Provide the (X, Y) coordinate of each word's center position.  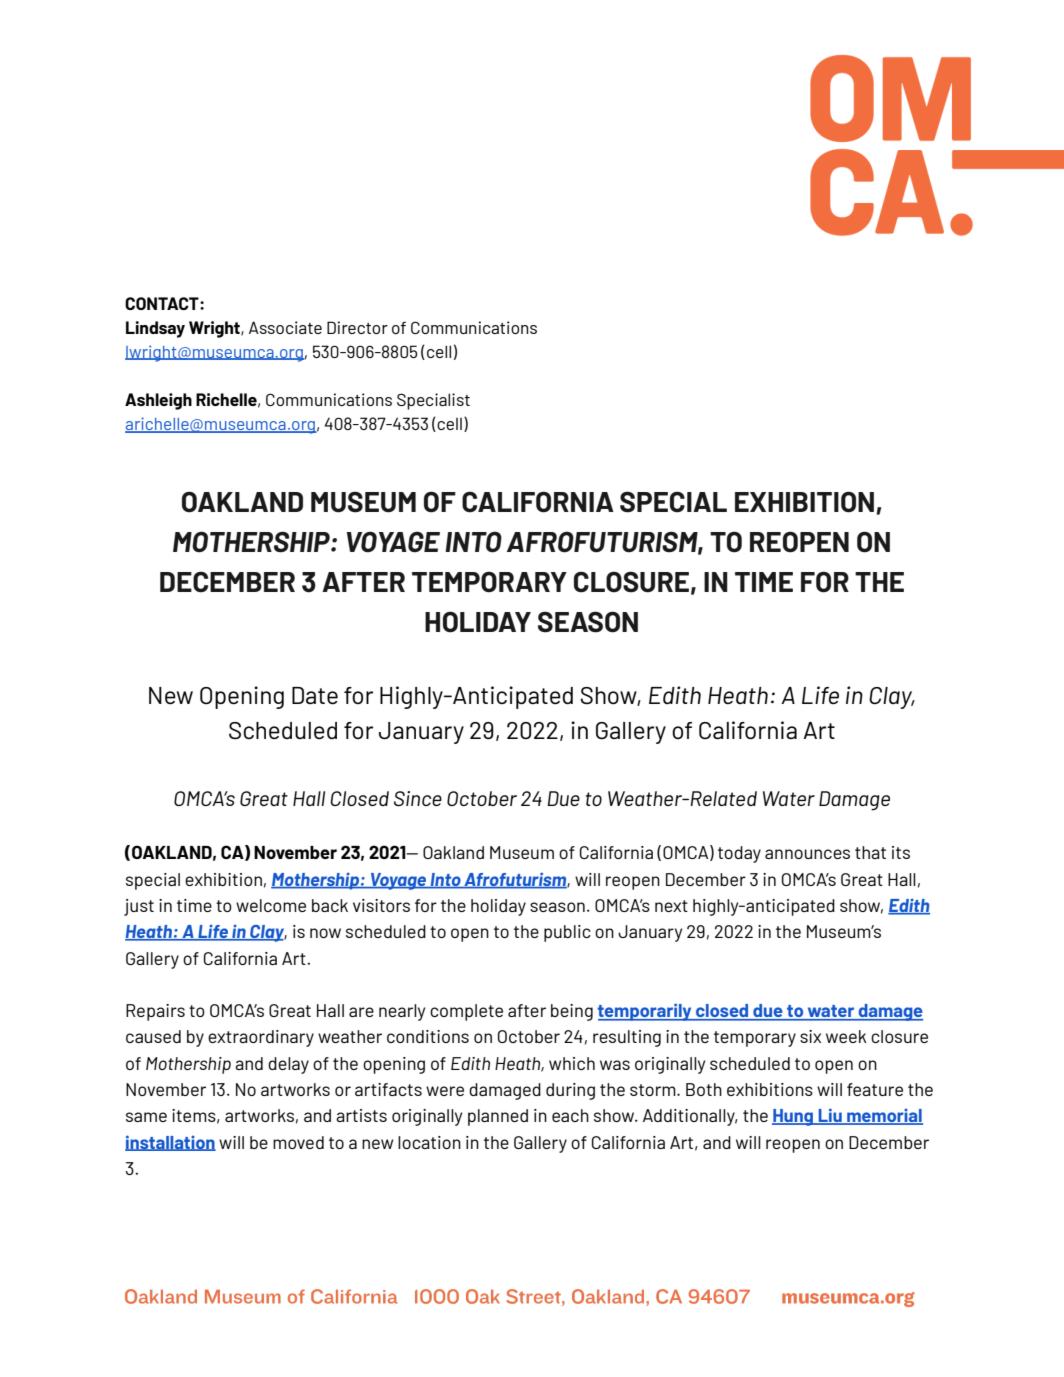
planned (498, 1117)
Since (418, 798)
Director (357, 327)
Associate (285, 327)
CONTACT (163, 303)
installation (170, 1143)
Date (315, 696)
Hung (794, 1117)
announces (807, 854)
